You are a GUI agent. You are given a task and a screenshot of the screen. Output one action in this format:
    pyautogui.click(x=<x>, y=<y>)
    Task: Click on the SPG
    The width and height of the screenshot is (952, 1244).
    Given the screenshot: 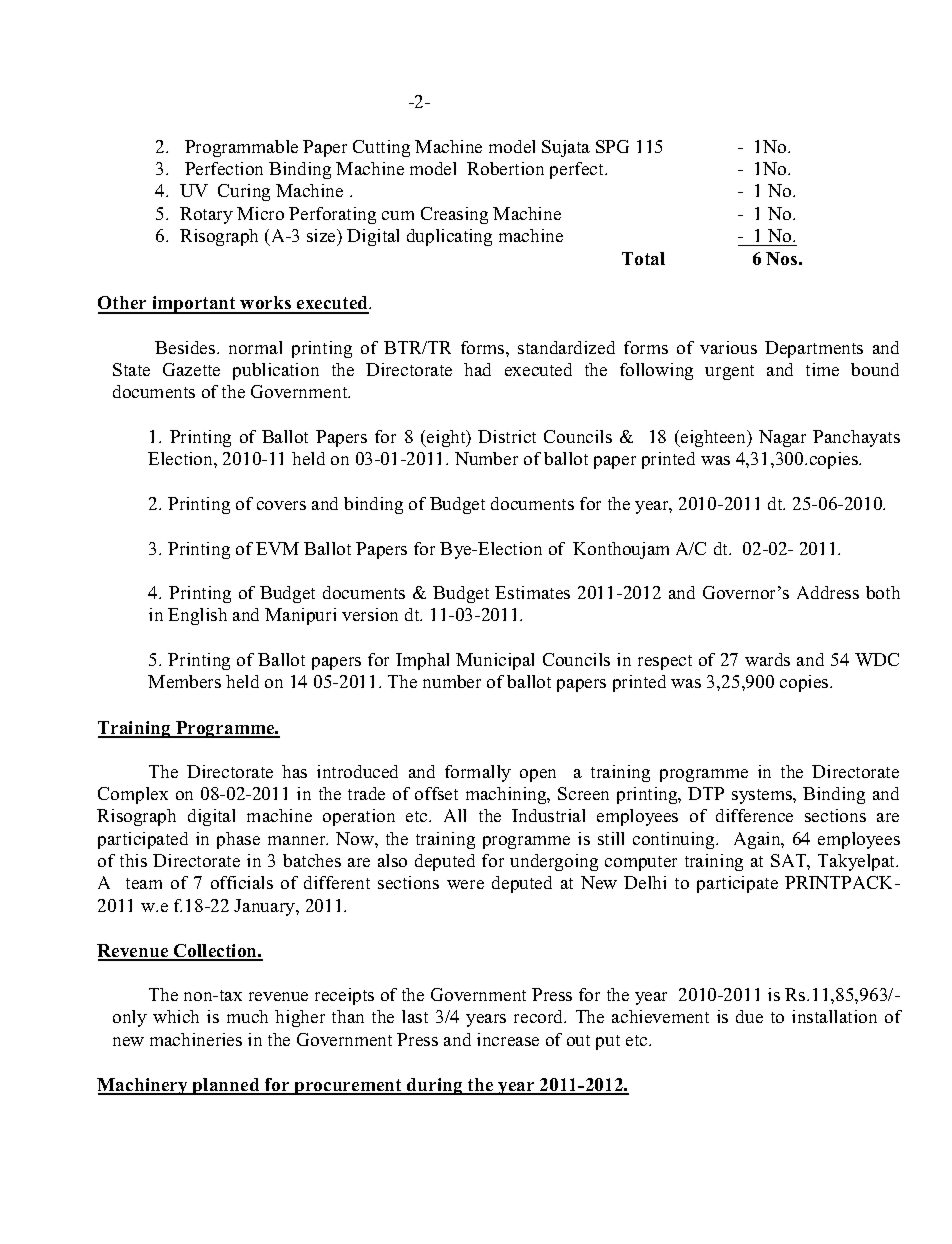 What is the action you would take?
    pyautogui.click(x=612, y=146)
